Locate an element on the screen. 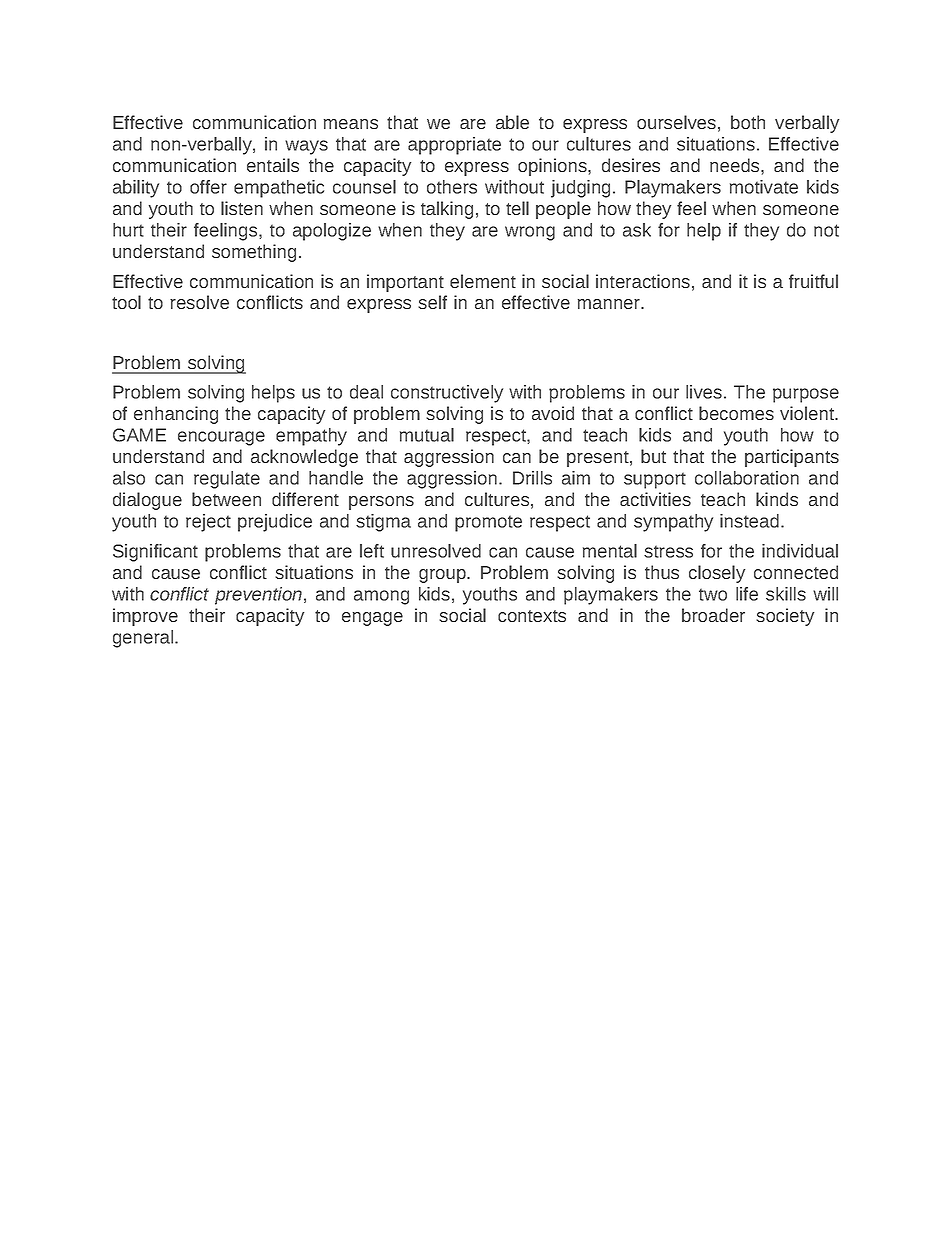  Drills is located at coordinates (532, 478).
